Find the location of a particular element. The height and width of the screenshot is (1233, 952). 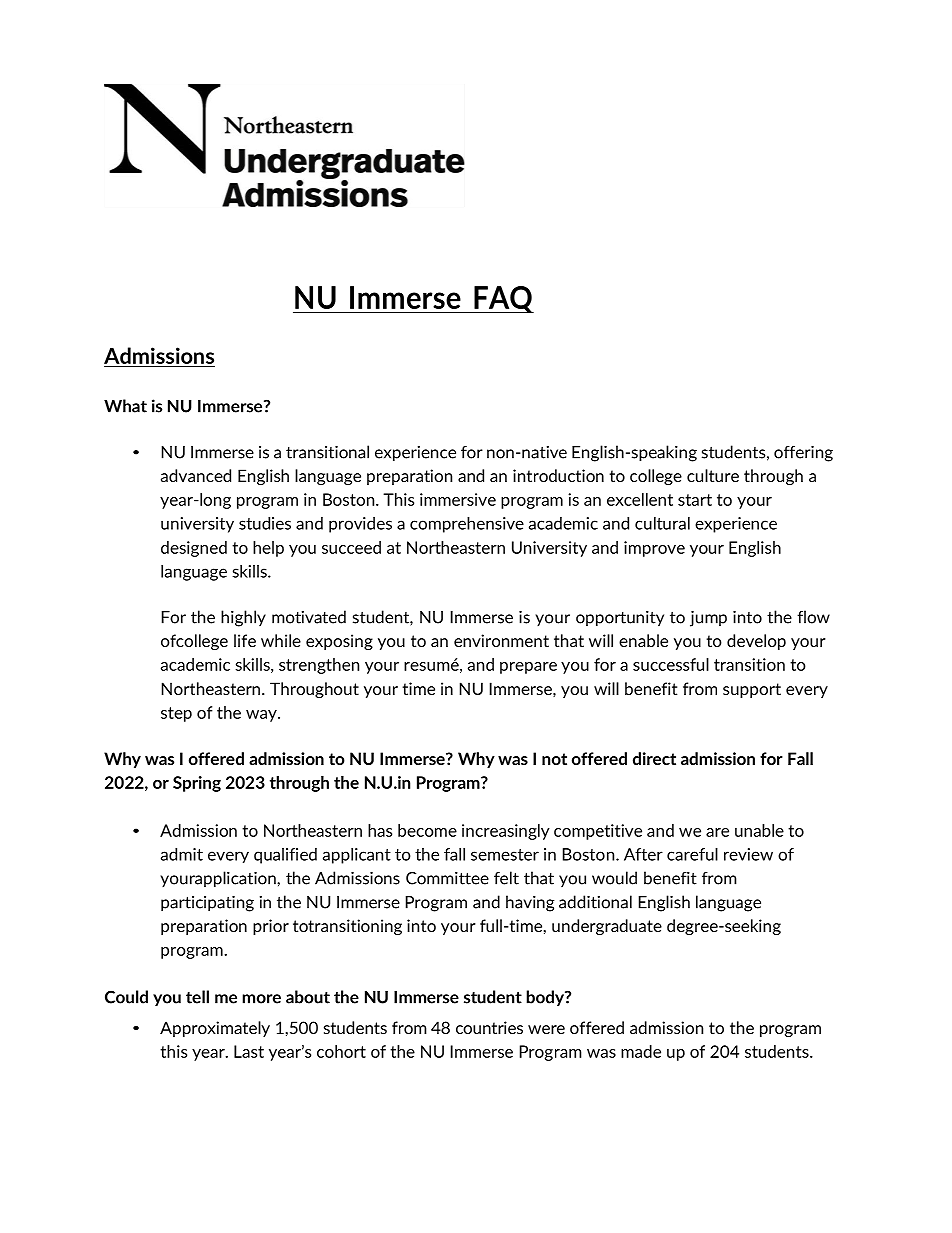

Spring is located at coordinates (197, 784).
